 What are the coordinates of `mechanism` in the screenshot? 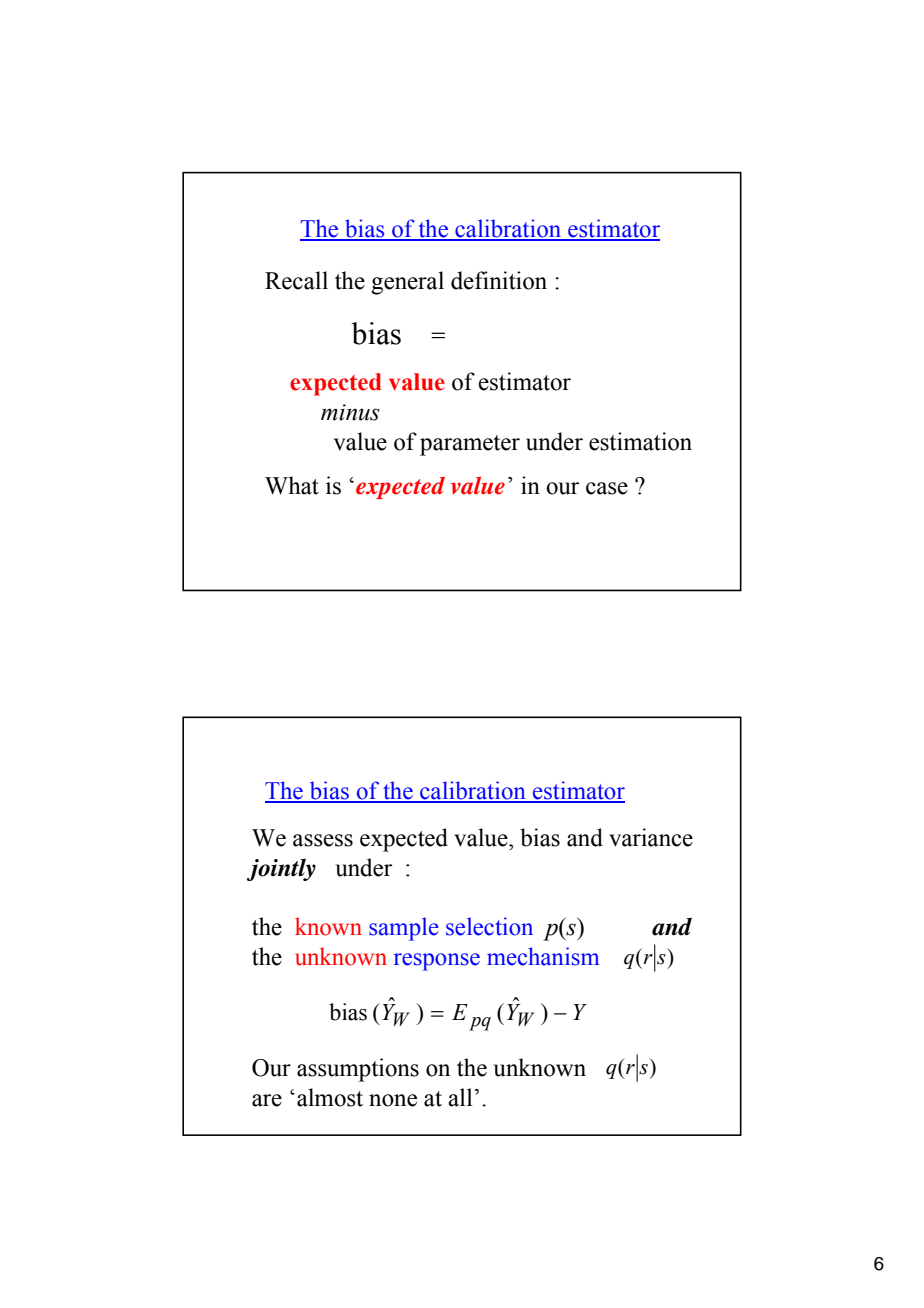 It's located at (543, 956).
